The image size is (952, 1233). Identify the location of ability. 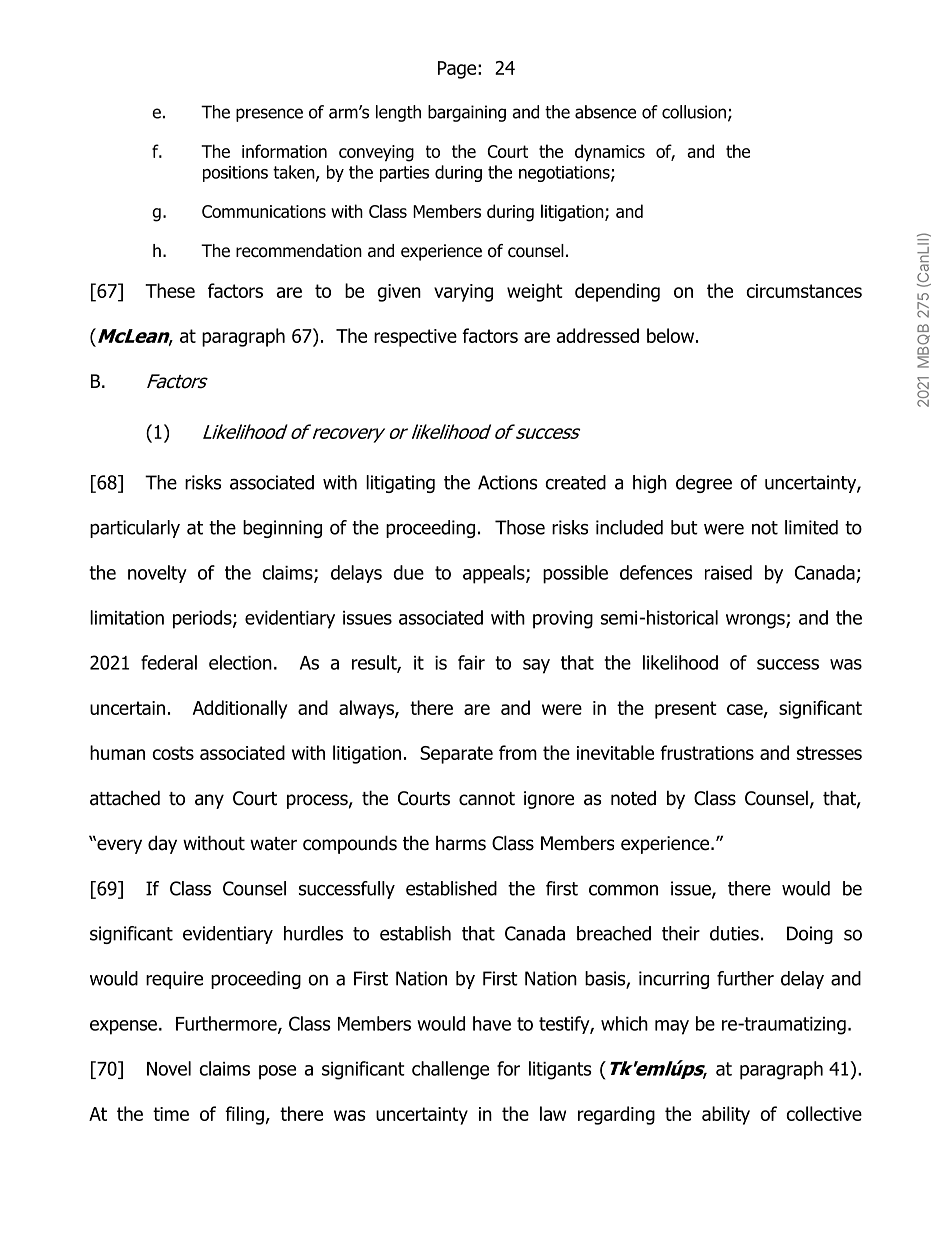
(726, 1115).
